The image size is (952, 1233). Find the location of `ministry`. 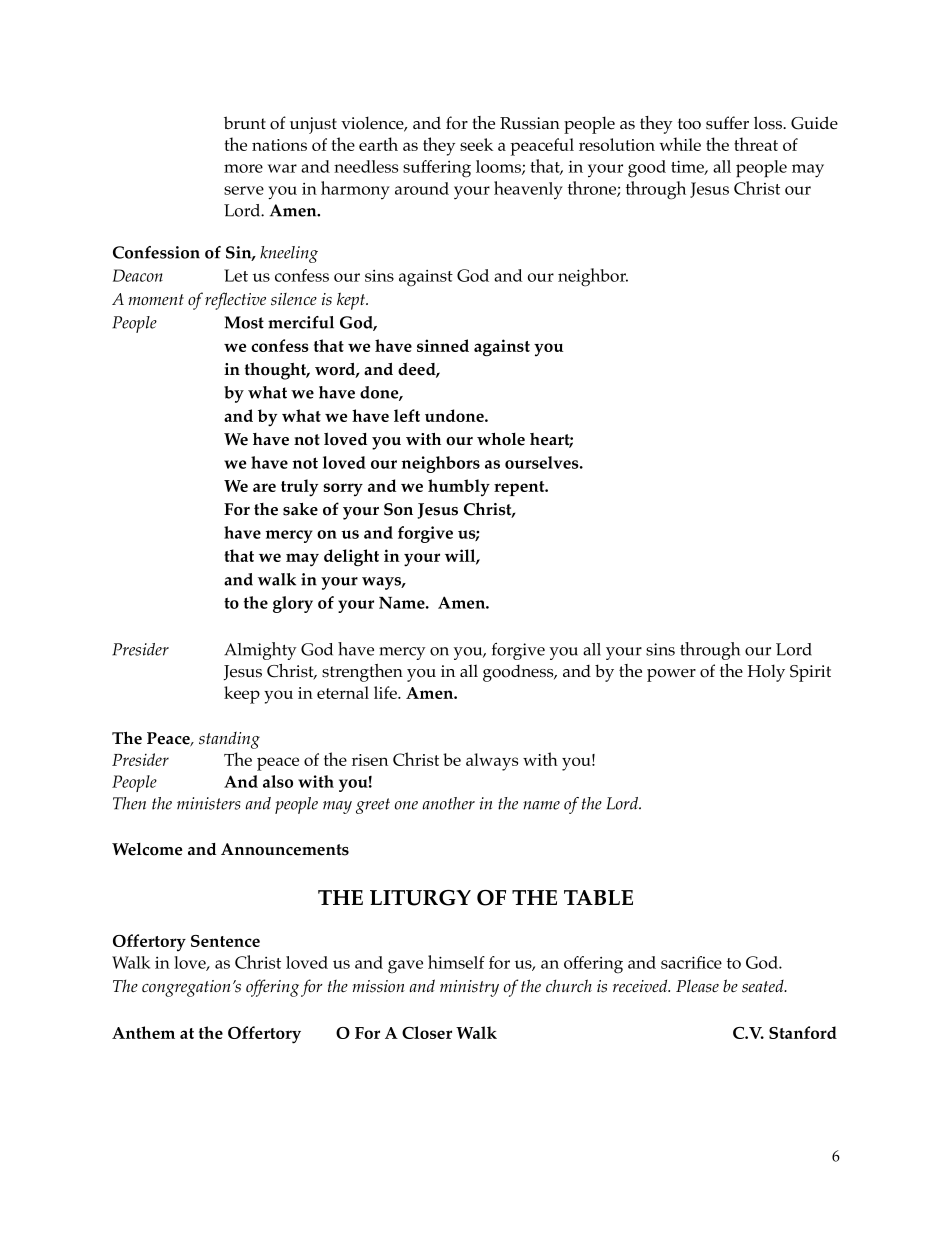

ministry is located at coordinates (469, 988).
